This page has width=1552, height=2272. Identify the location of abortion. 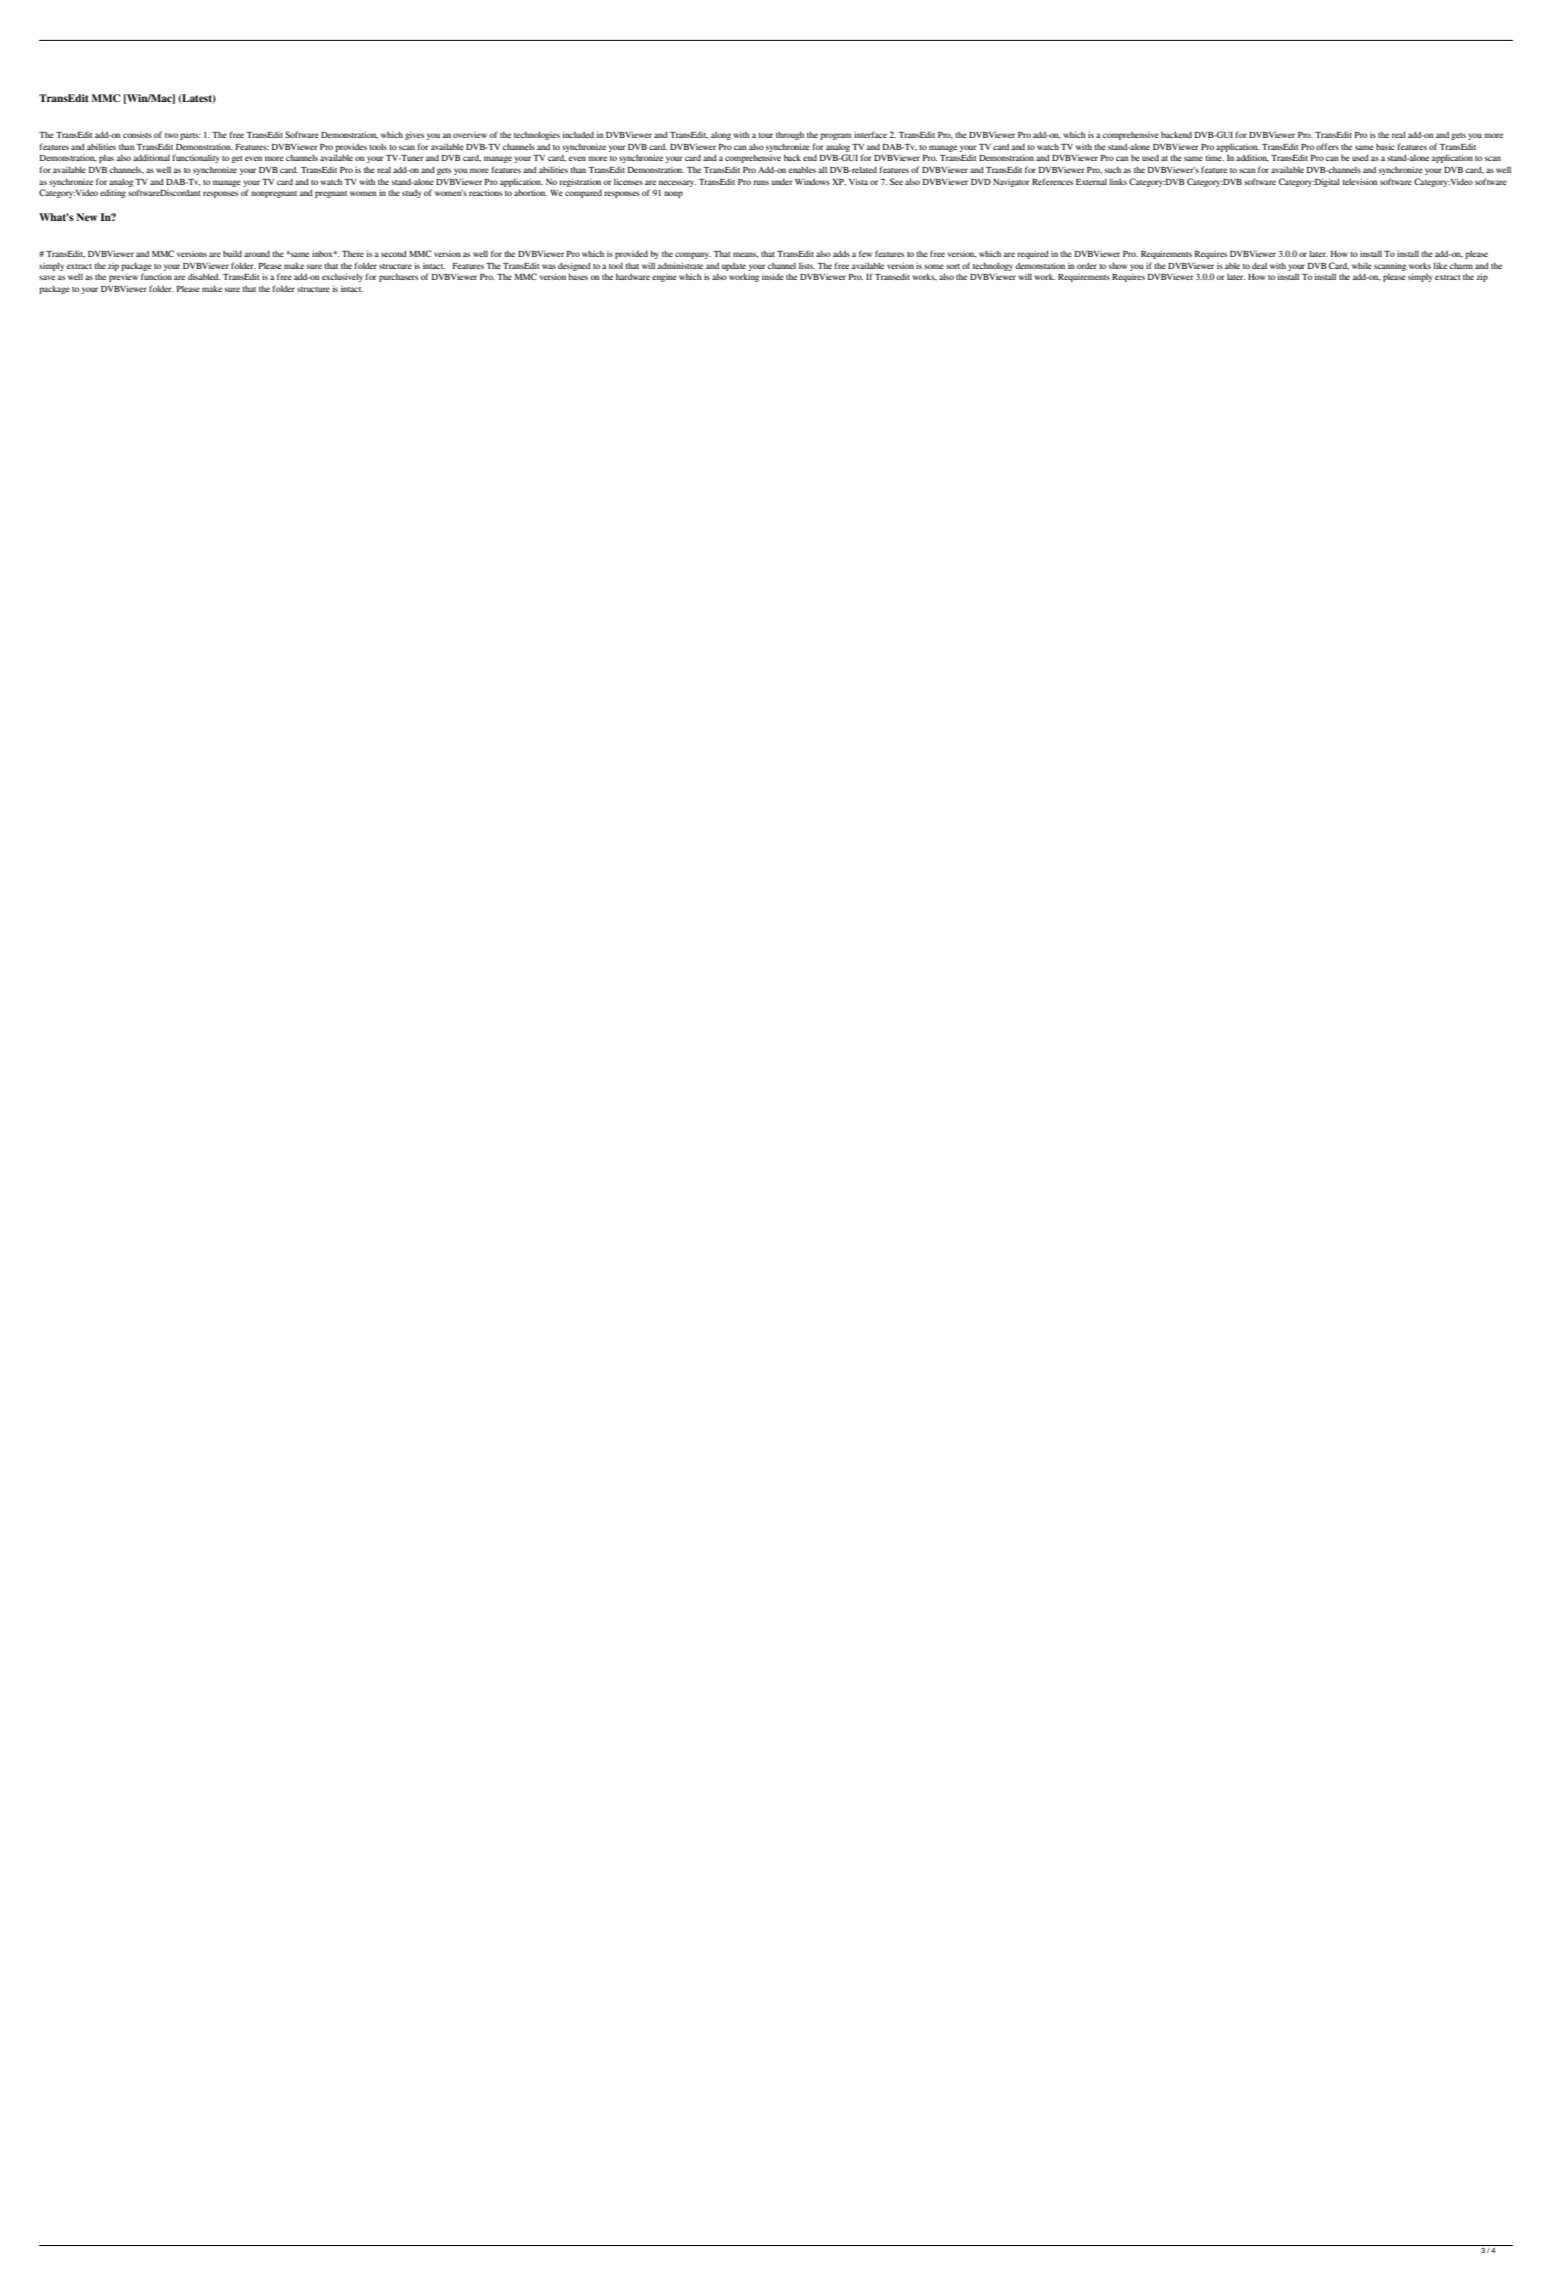
(530, 192).
